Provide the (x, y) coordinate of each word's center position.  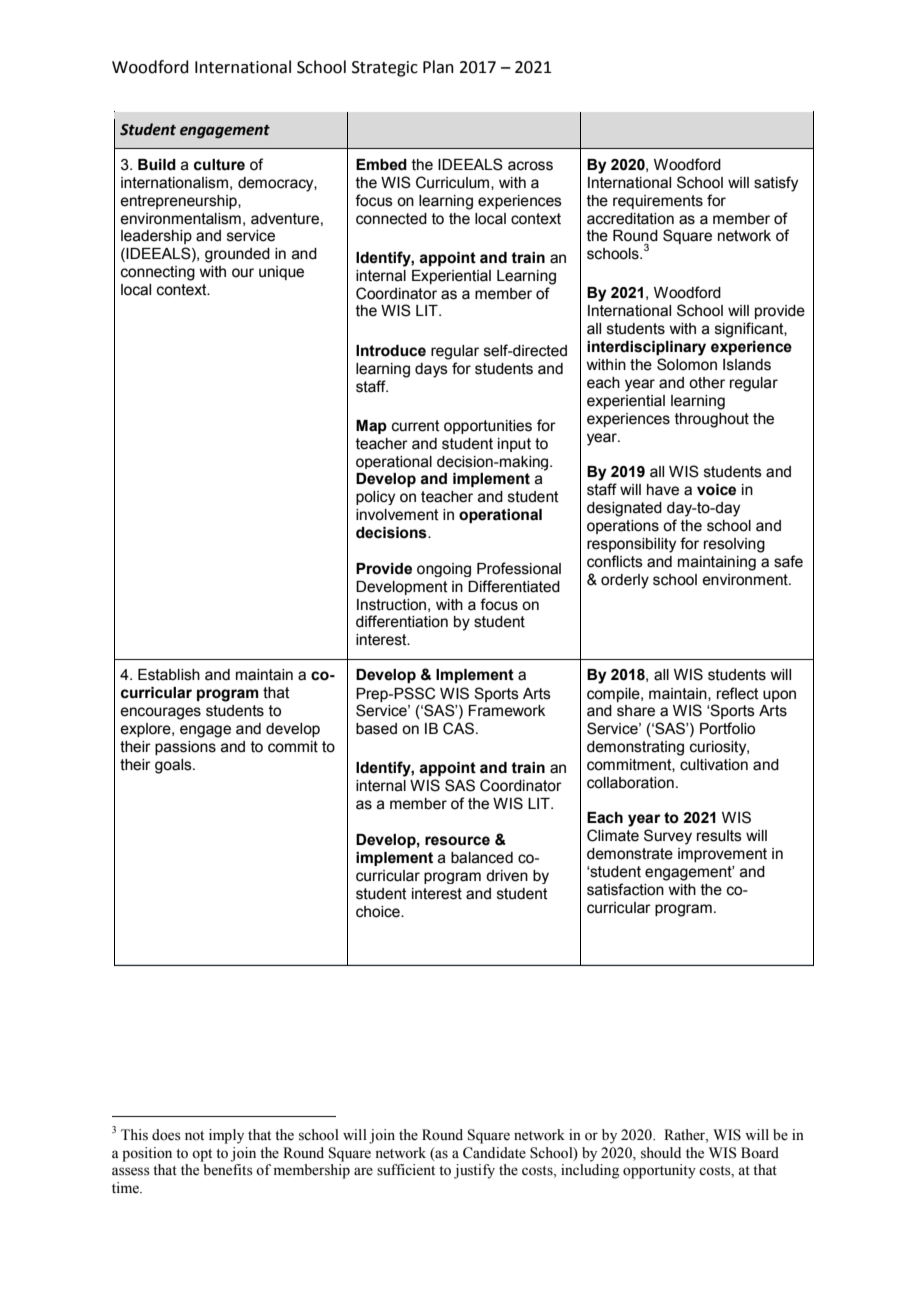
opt (202, 1155)
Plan (438, 67)
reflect (738, 693)
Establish (169, 675)
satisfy (776, 184)
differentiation (402, 621)
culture (219, 165)
